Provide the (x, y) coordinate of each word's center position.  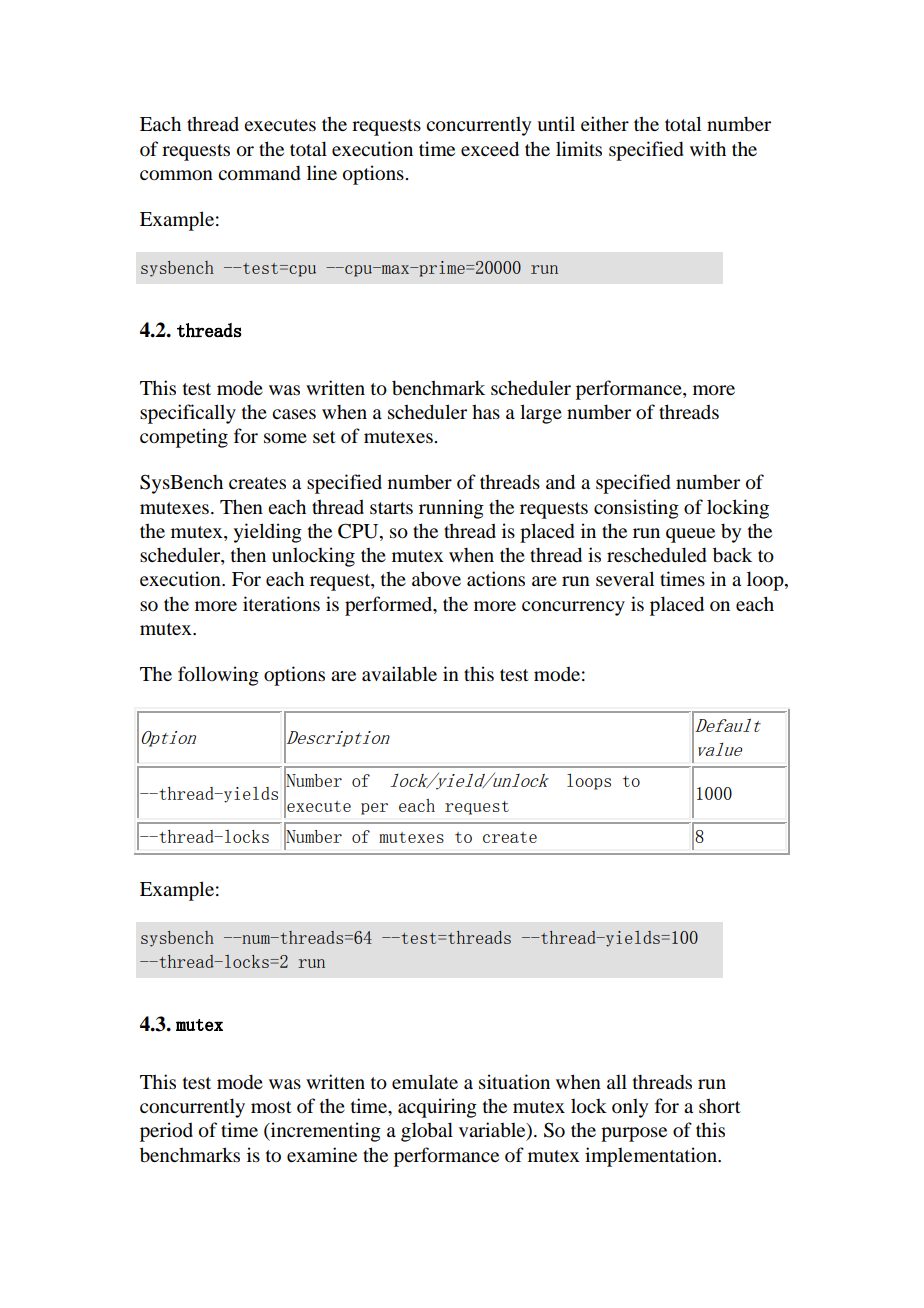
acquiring (437, 1108)
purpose (634, 1134)
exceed (490, 149)
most (271, 1107)
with (708, 148)
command (259, 173)
